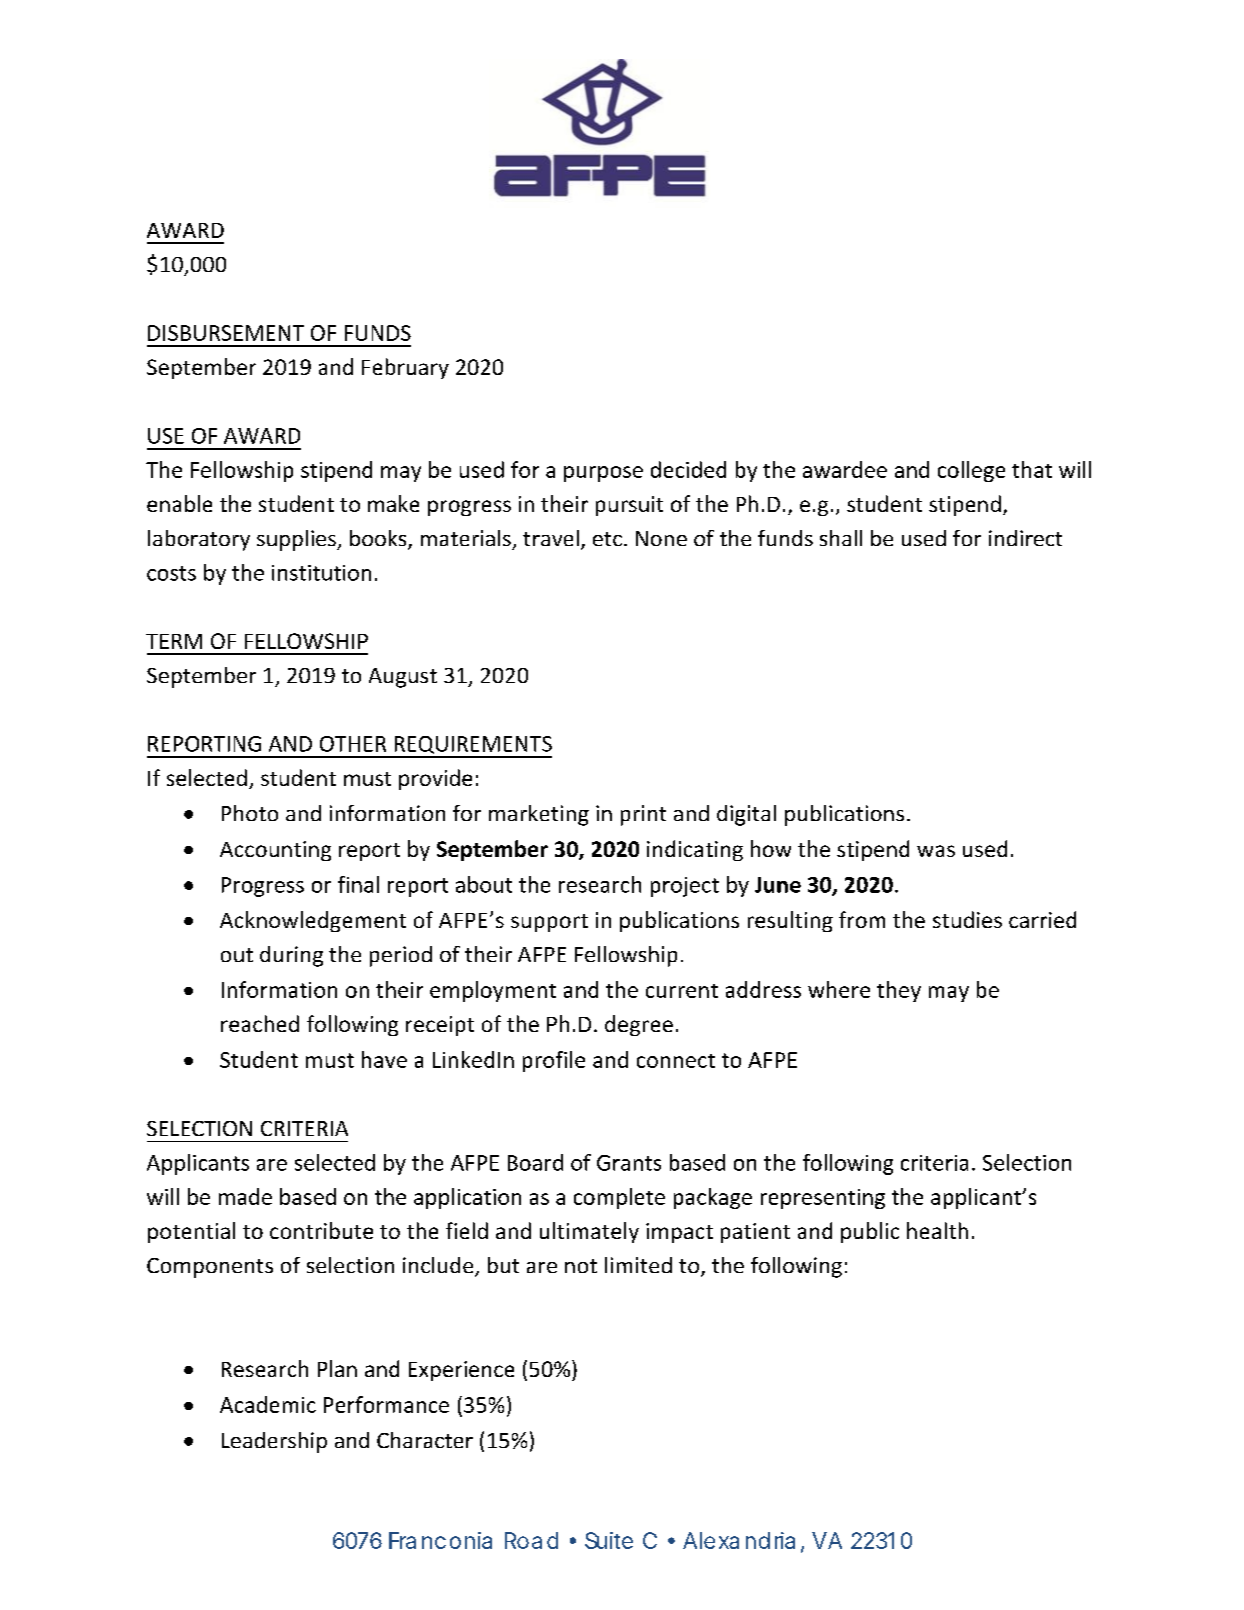 The width and height of the screenshot is (1244, 1610). I want to click on support, so click(549, 923).
